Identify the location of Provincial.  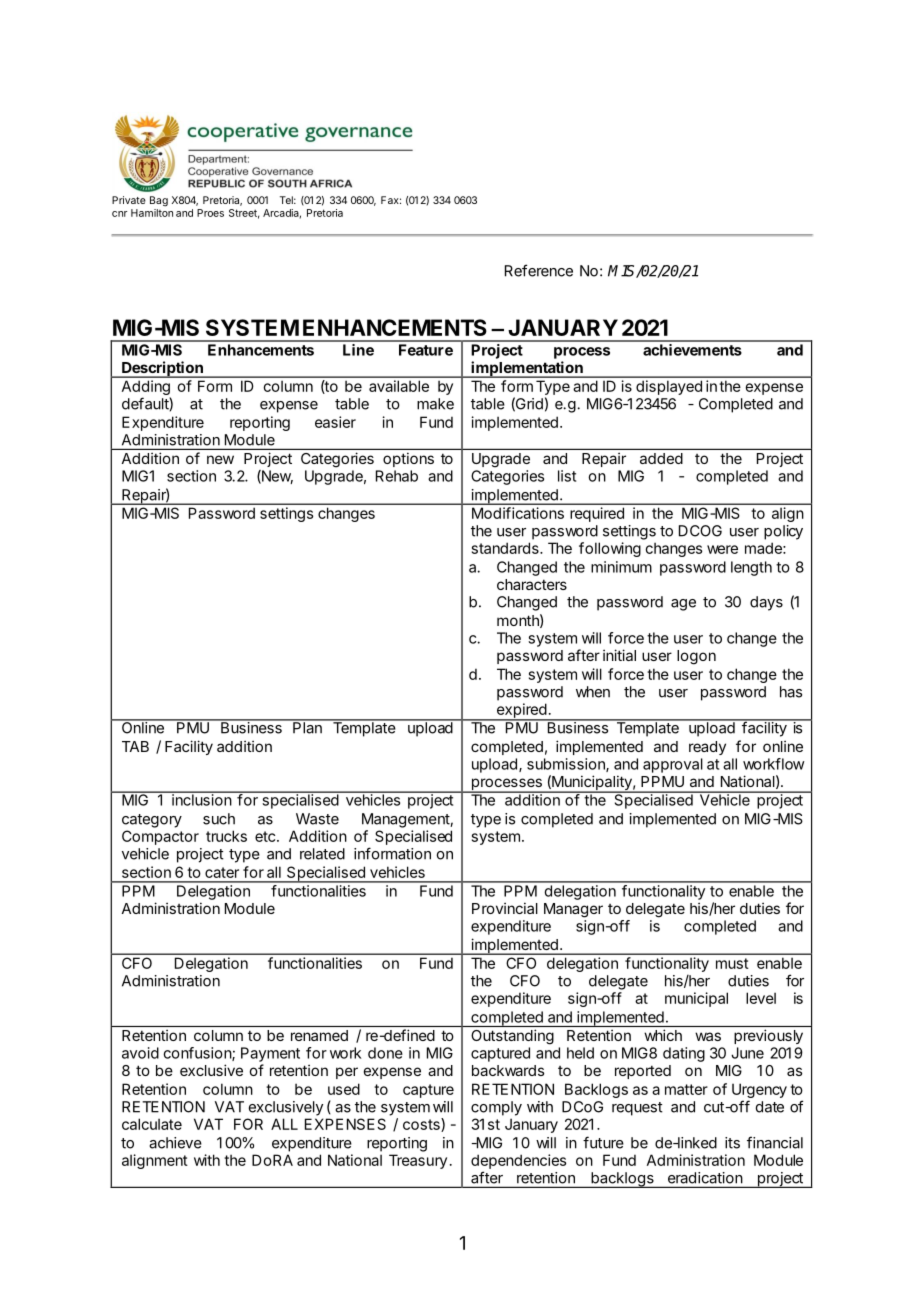
(505, 908).
